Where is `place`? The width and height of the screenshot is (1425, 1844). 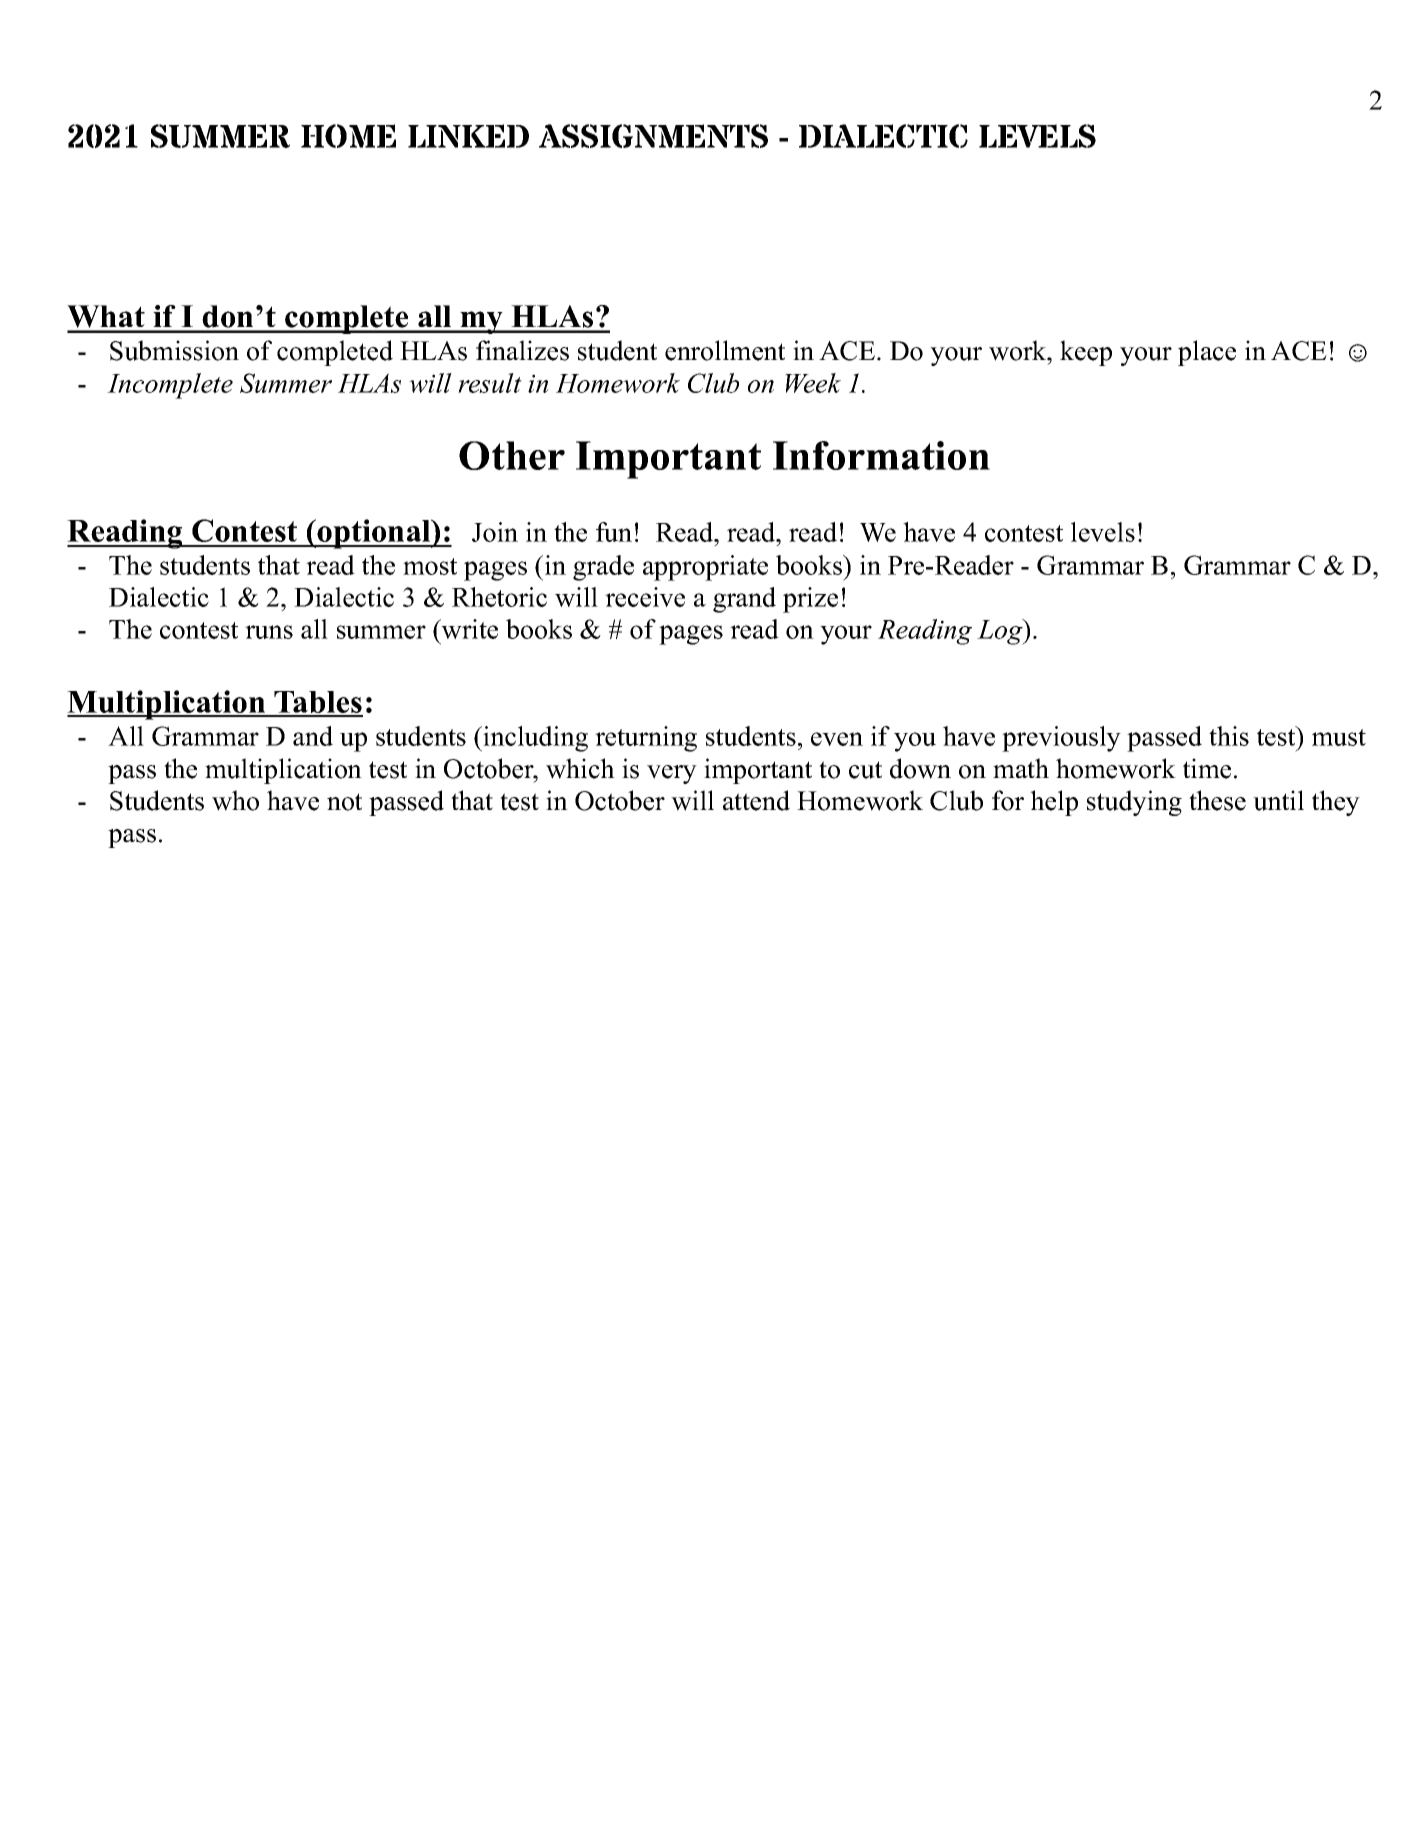 place is located at coordinates (1207, 353).
